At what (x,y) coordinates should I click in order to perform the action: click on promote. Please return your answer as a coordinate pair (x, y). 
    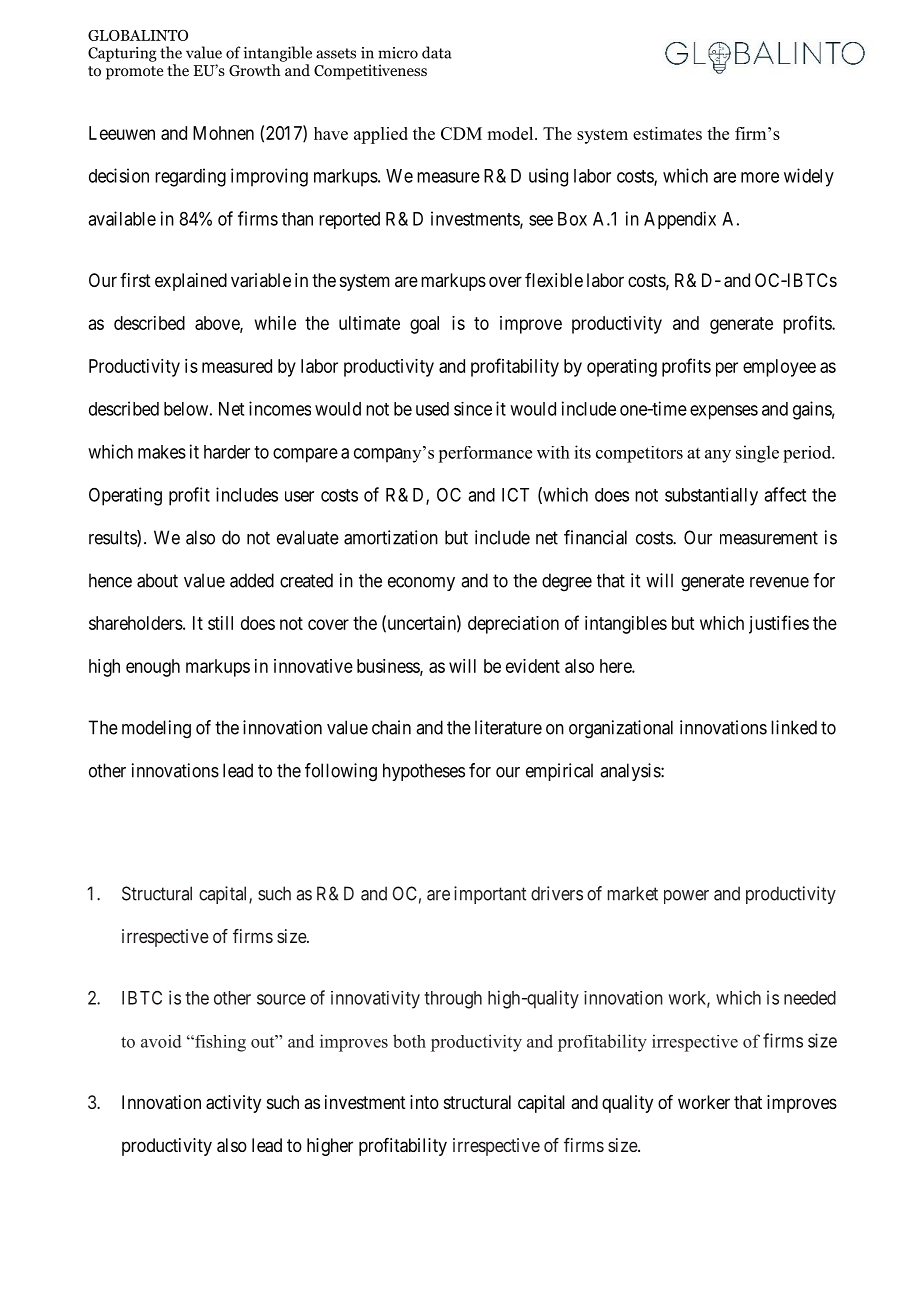
    Looking at the image, I should click on (135, 73).
